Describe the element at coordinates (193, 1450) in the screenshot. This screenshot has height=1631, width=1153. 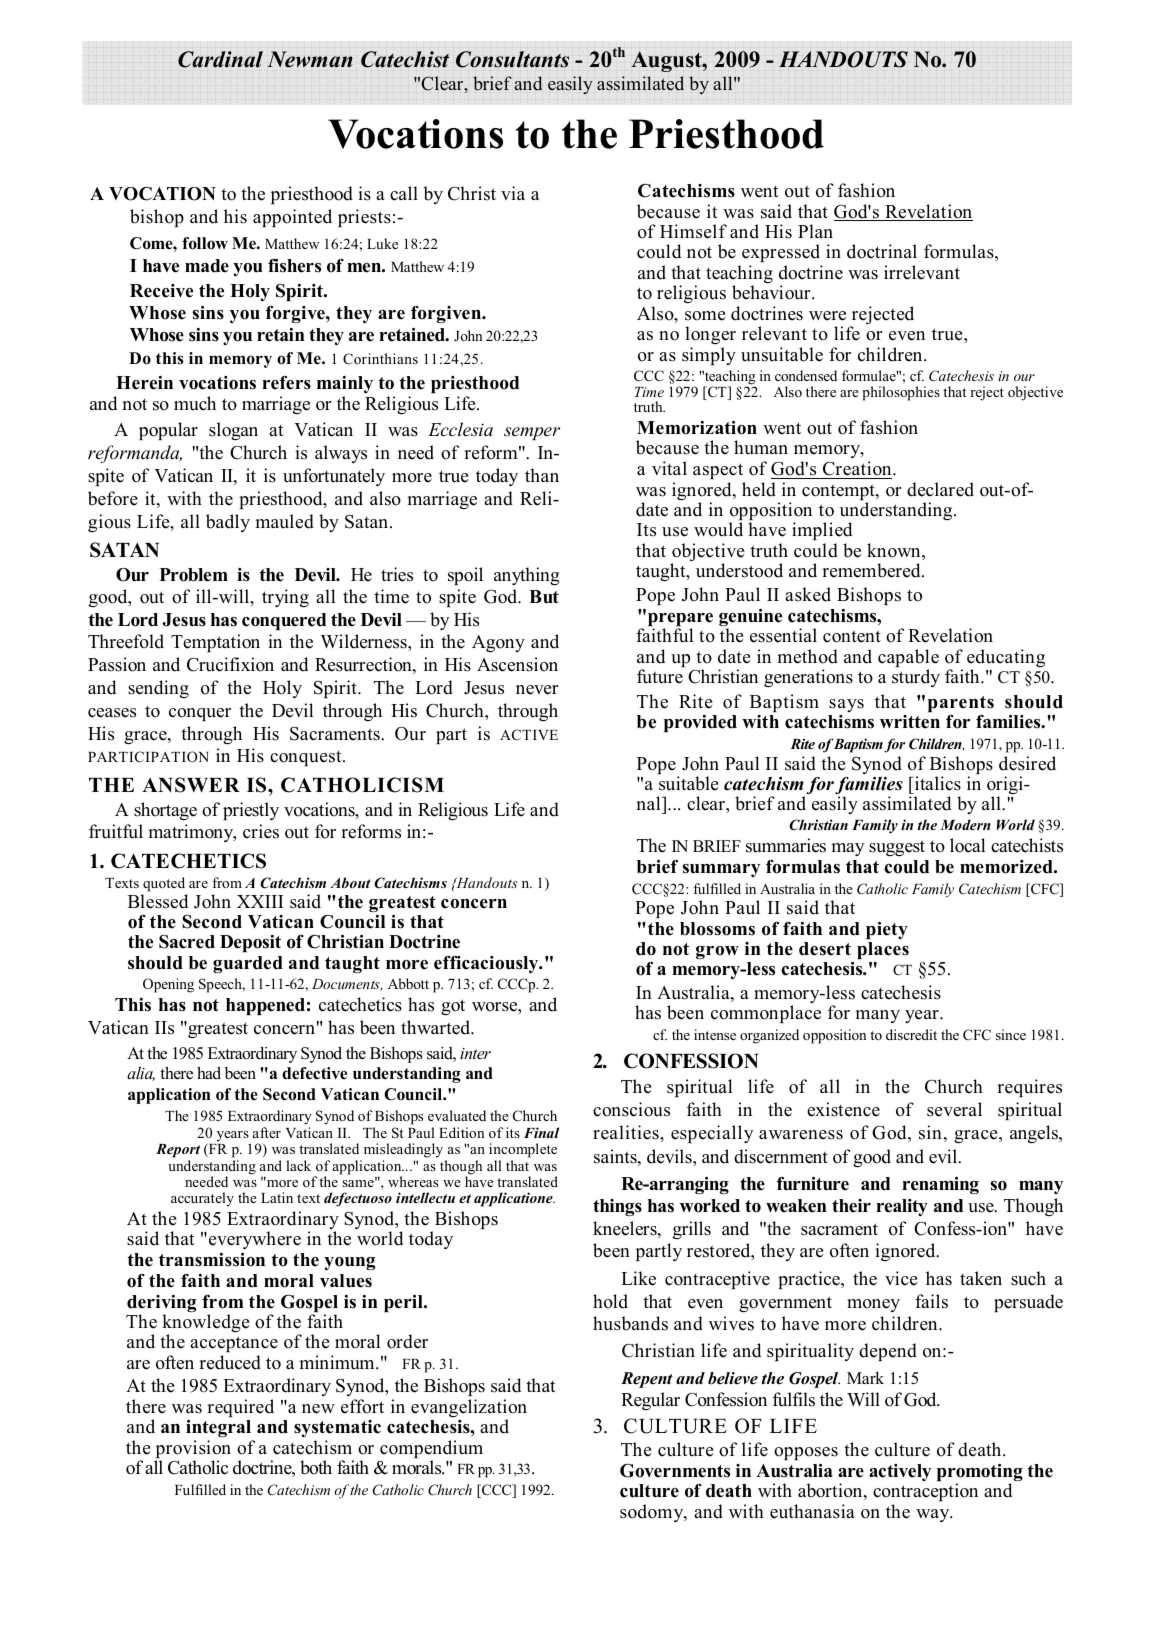
I see `provision` at that location.
